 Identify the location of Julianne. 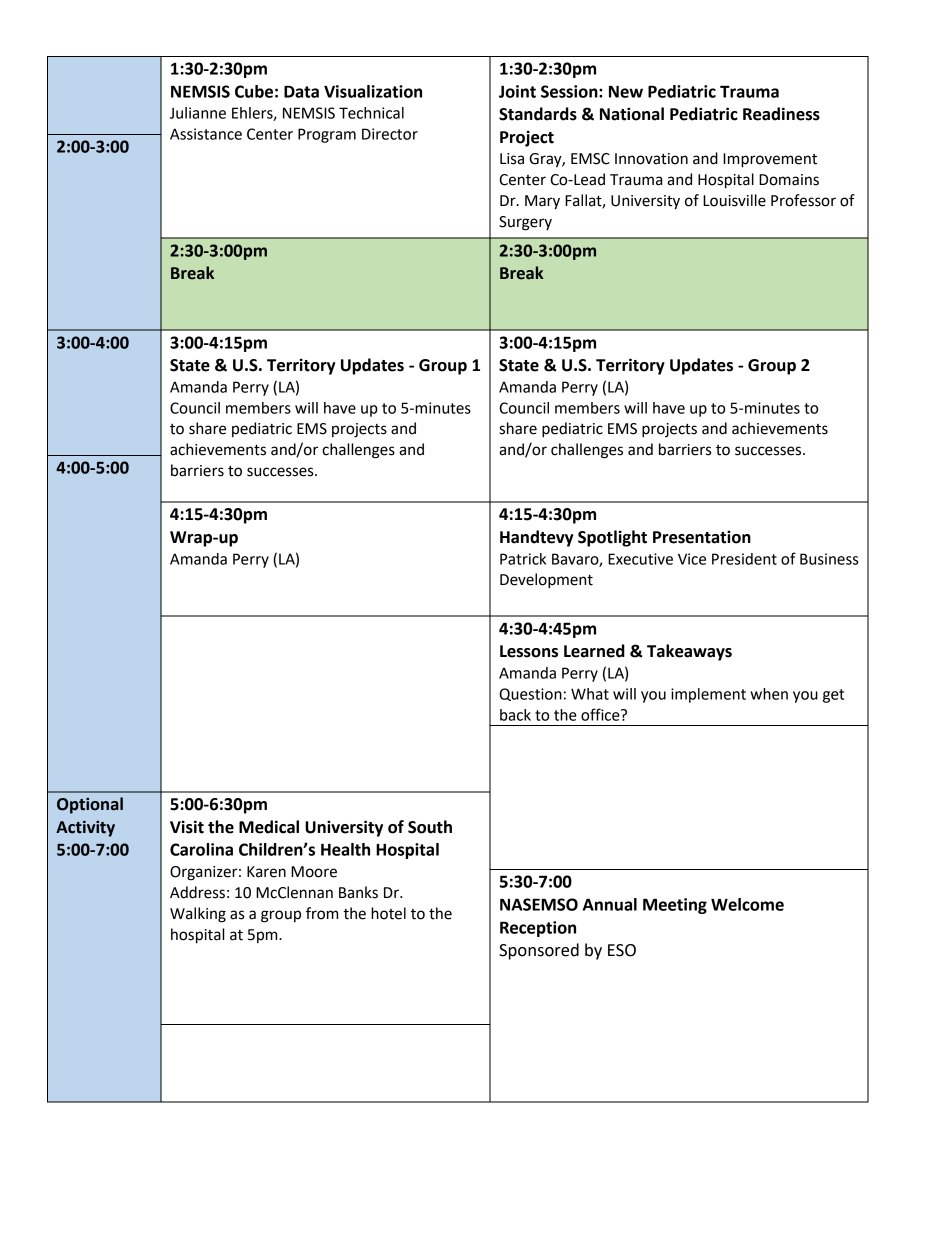
(198, 113).
